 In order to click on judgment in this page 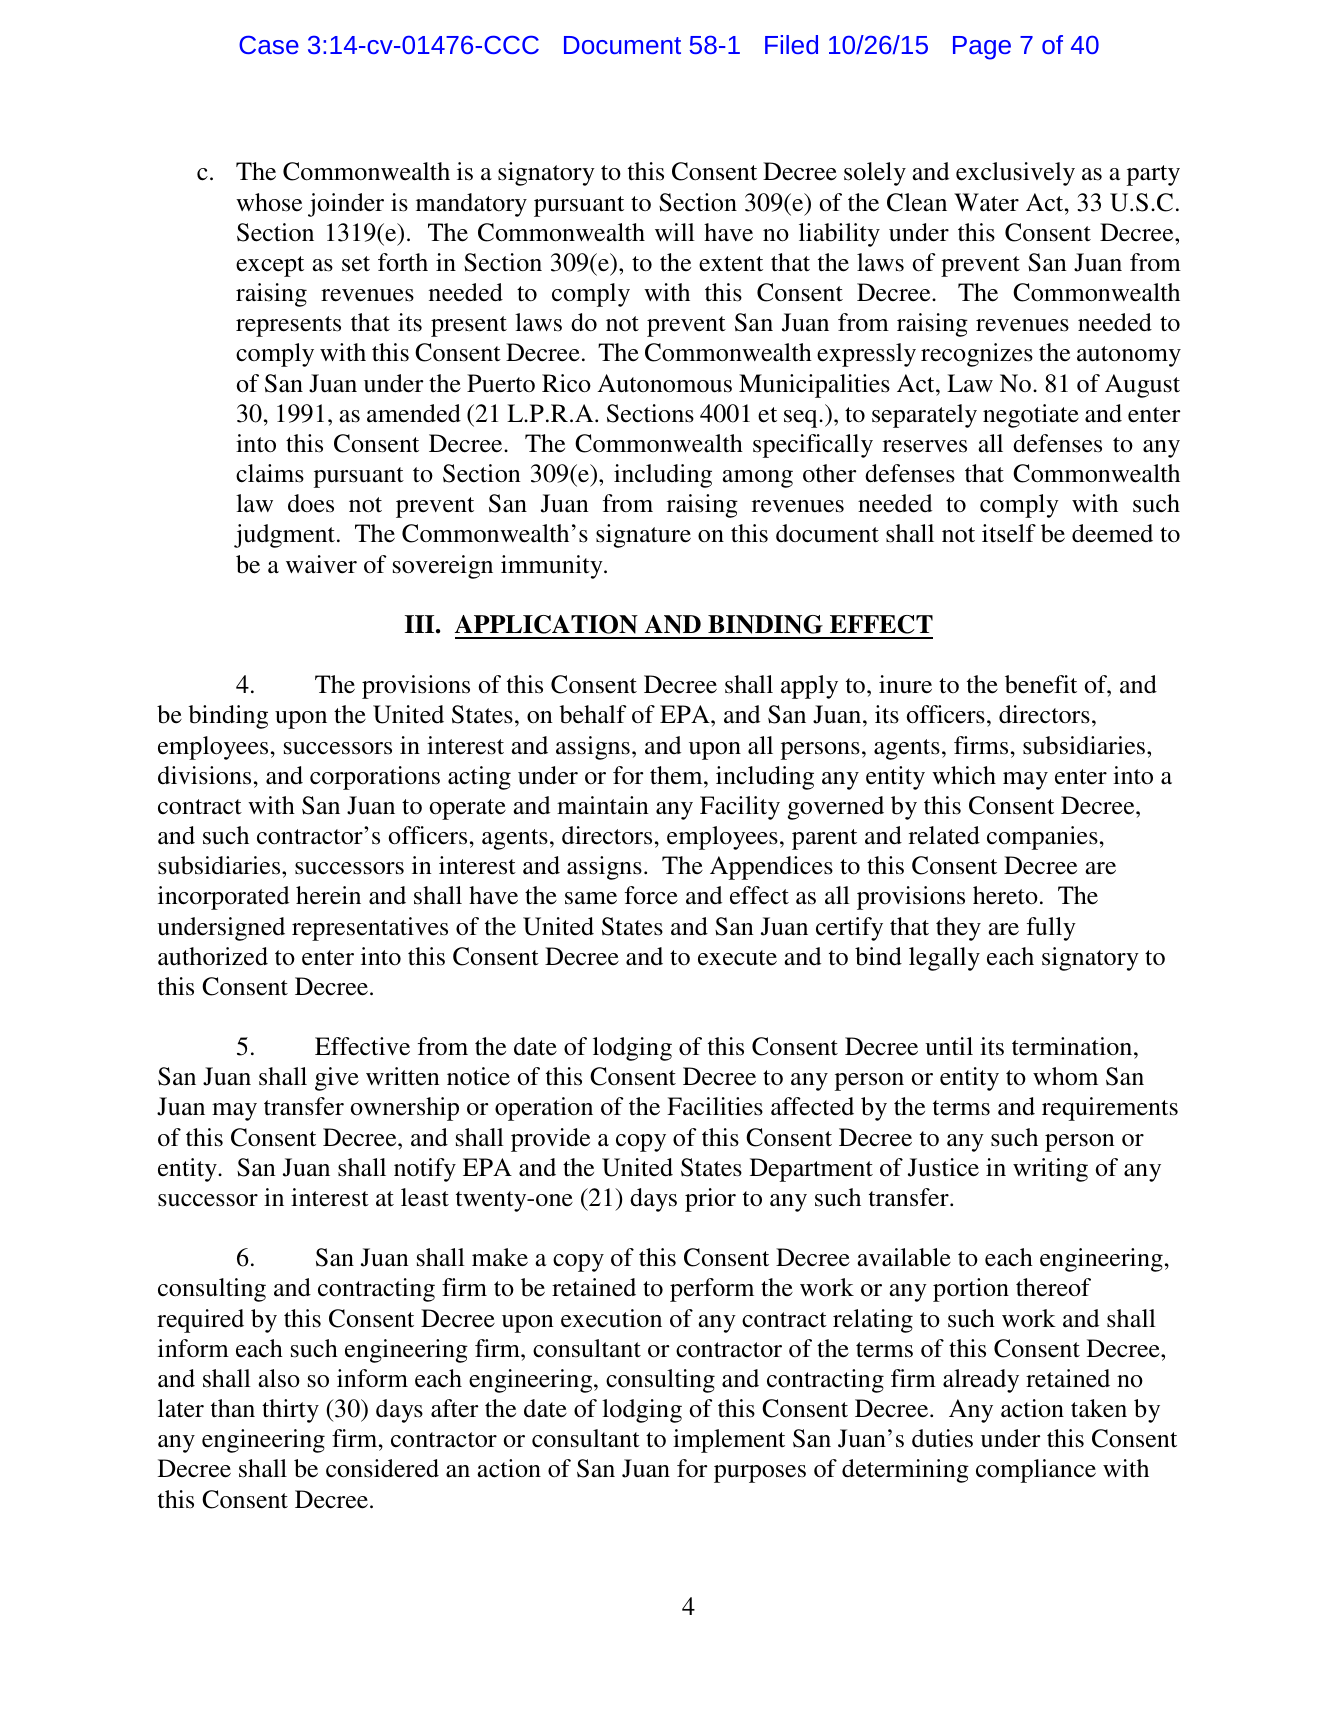, I will do `click(284, 536)`.
